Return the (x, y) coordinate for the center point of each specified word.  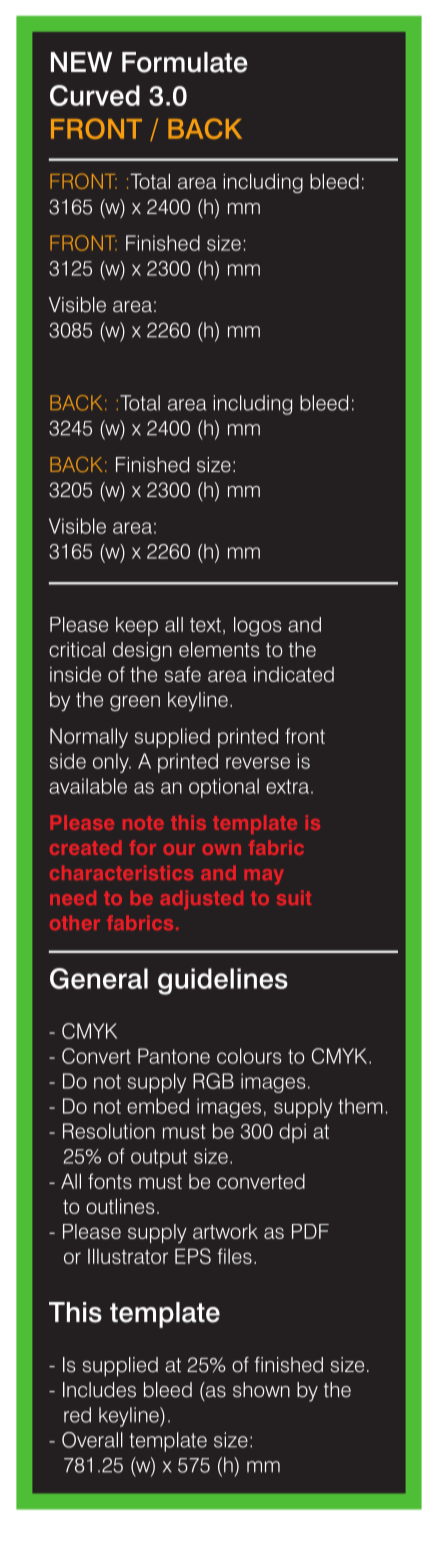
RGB (213, 1081)
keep (137, 626)
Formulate (185, 62)
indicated (294, 674)
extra (287, 786)
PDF (310, 1231)
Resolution (109, 1131)
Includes (99, 1390)
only (112, 763)
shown (261, 1390)
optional (224, 788)
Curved (95, 95)
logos (257, 626)
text (205, 625)
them (360, 1106)
